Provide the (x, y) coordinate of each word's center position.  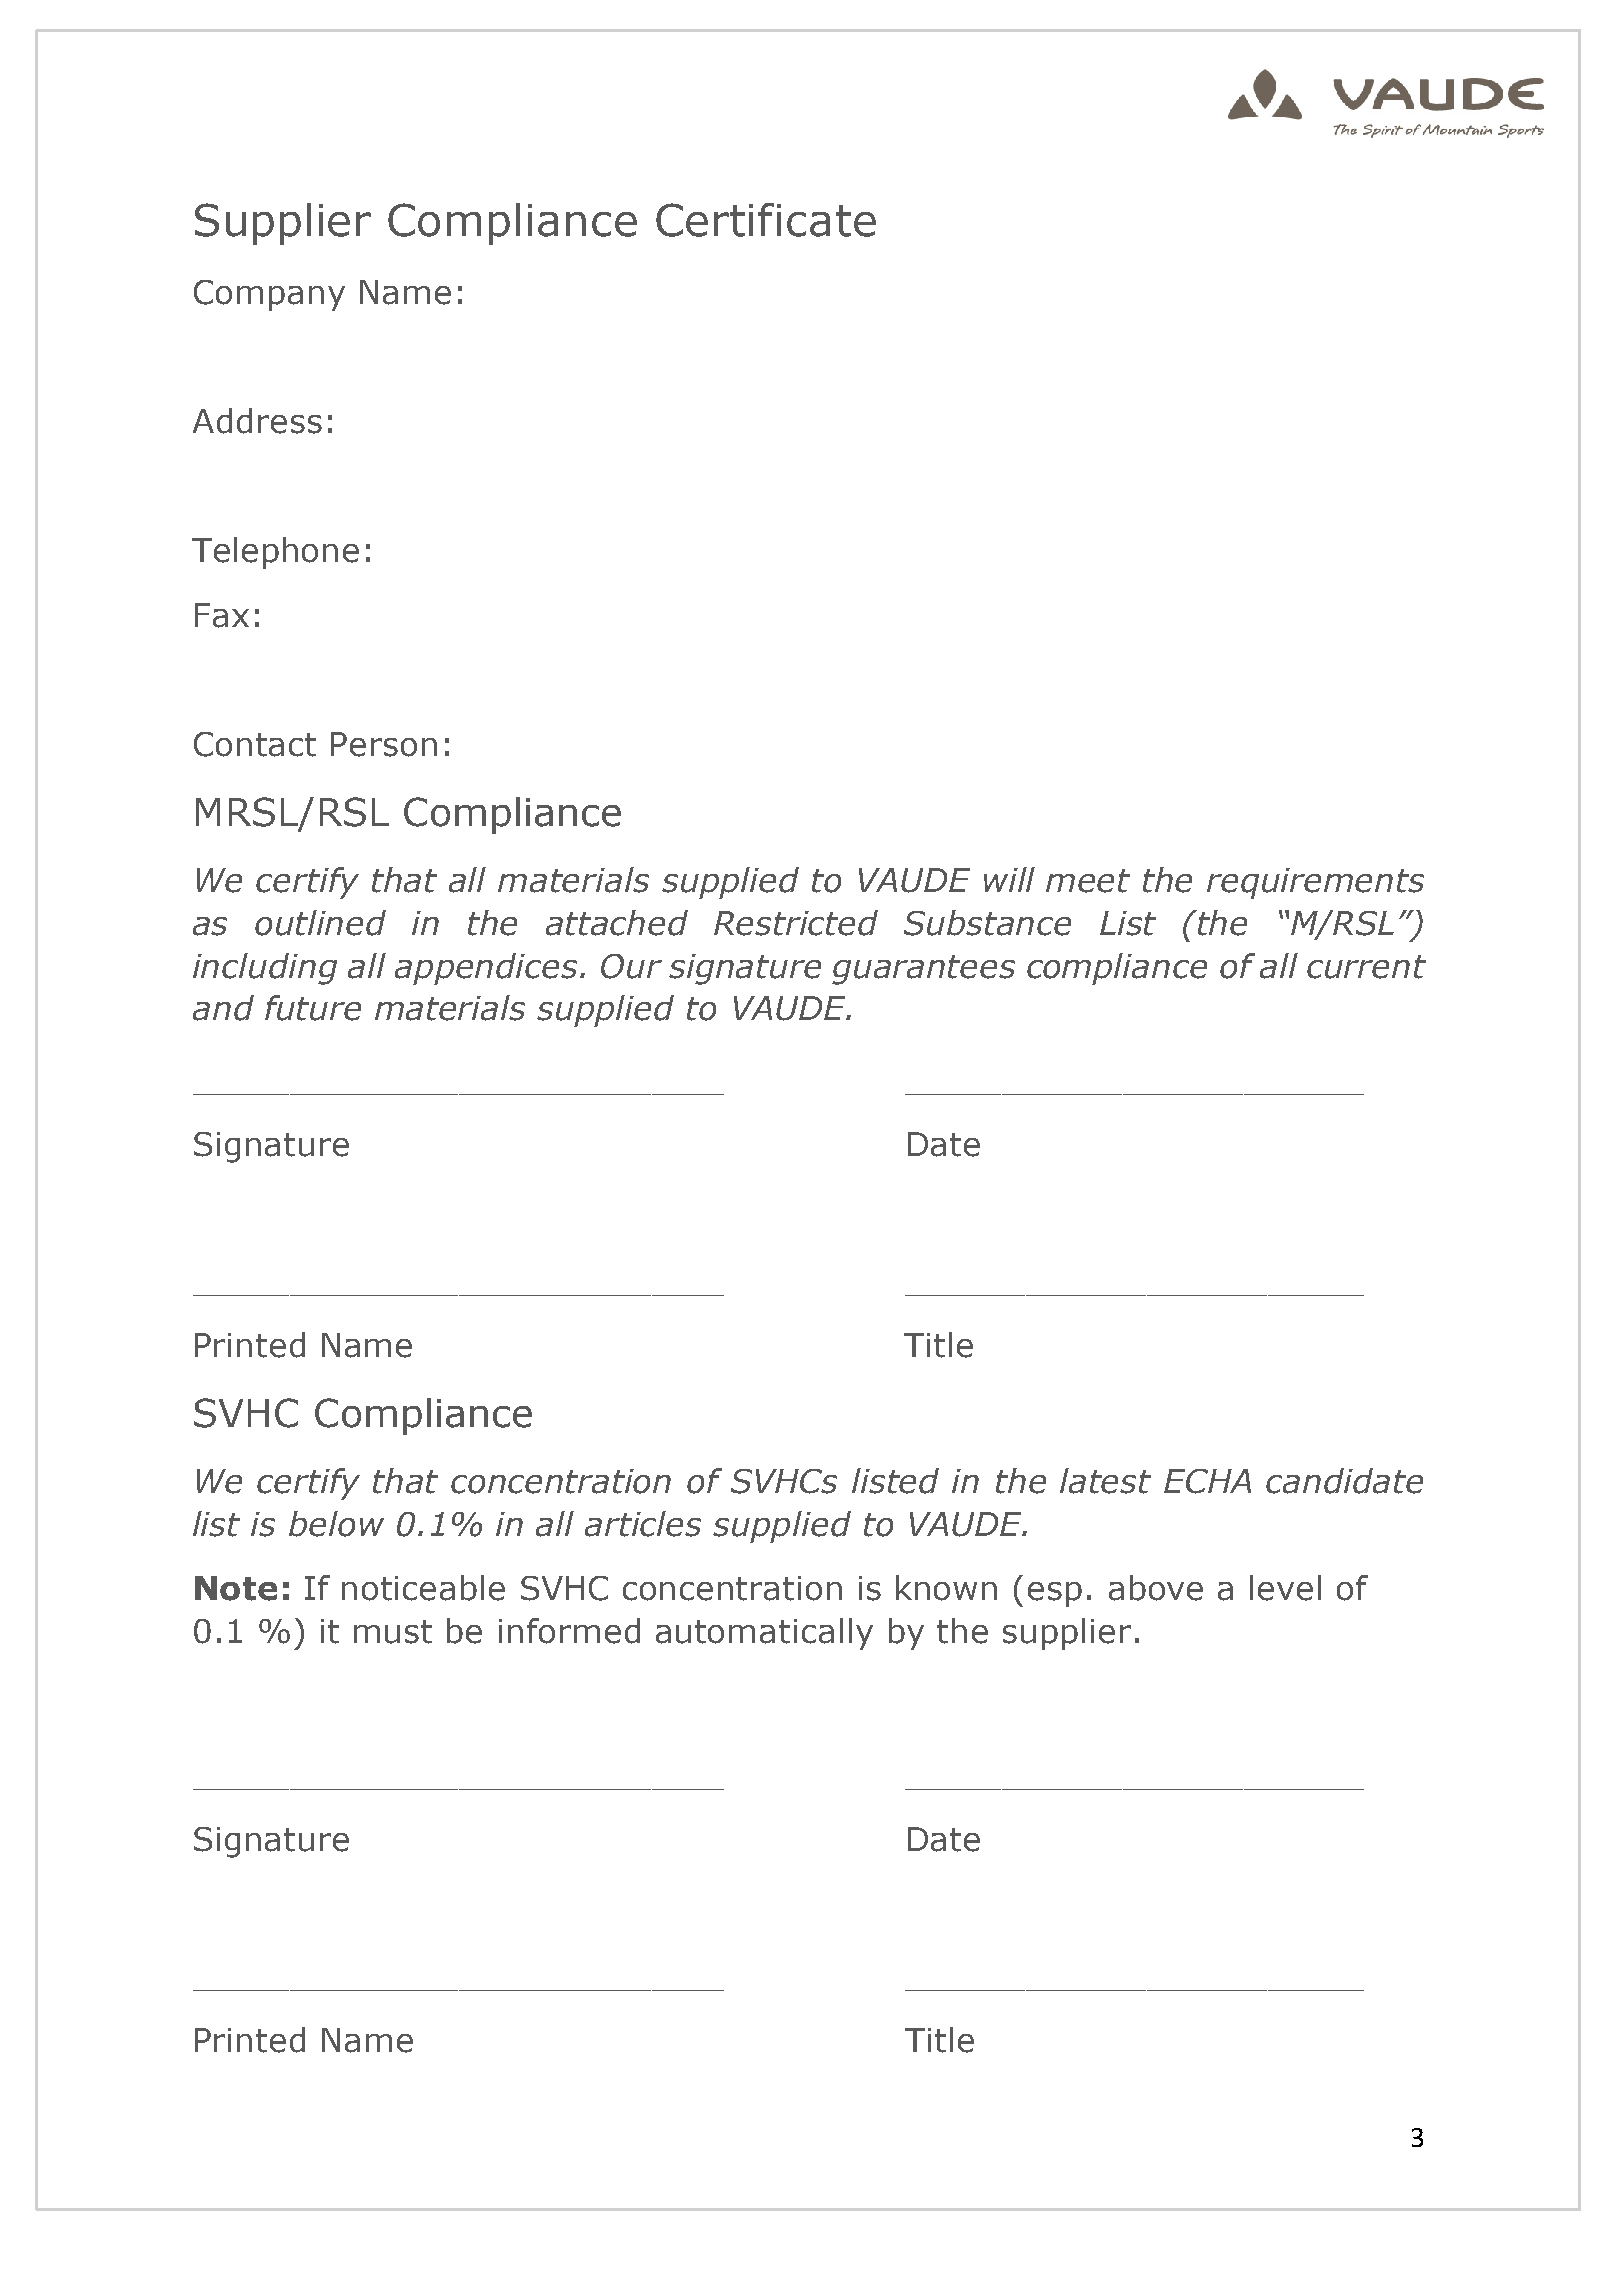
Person (384, 744)
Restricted (796, 923)
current (1366, 967)
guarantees (923, 970)
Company (269, 295)
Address (257, 421)
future (313, 1008)
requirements (1315, 883)
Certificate (766, 220)
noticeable (423, 1588)
